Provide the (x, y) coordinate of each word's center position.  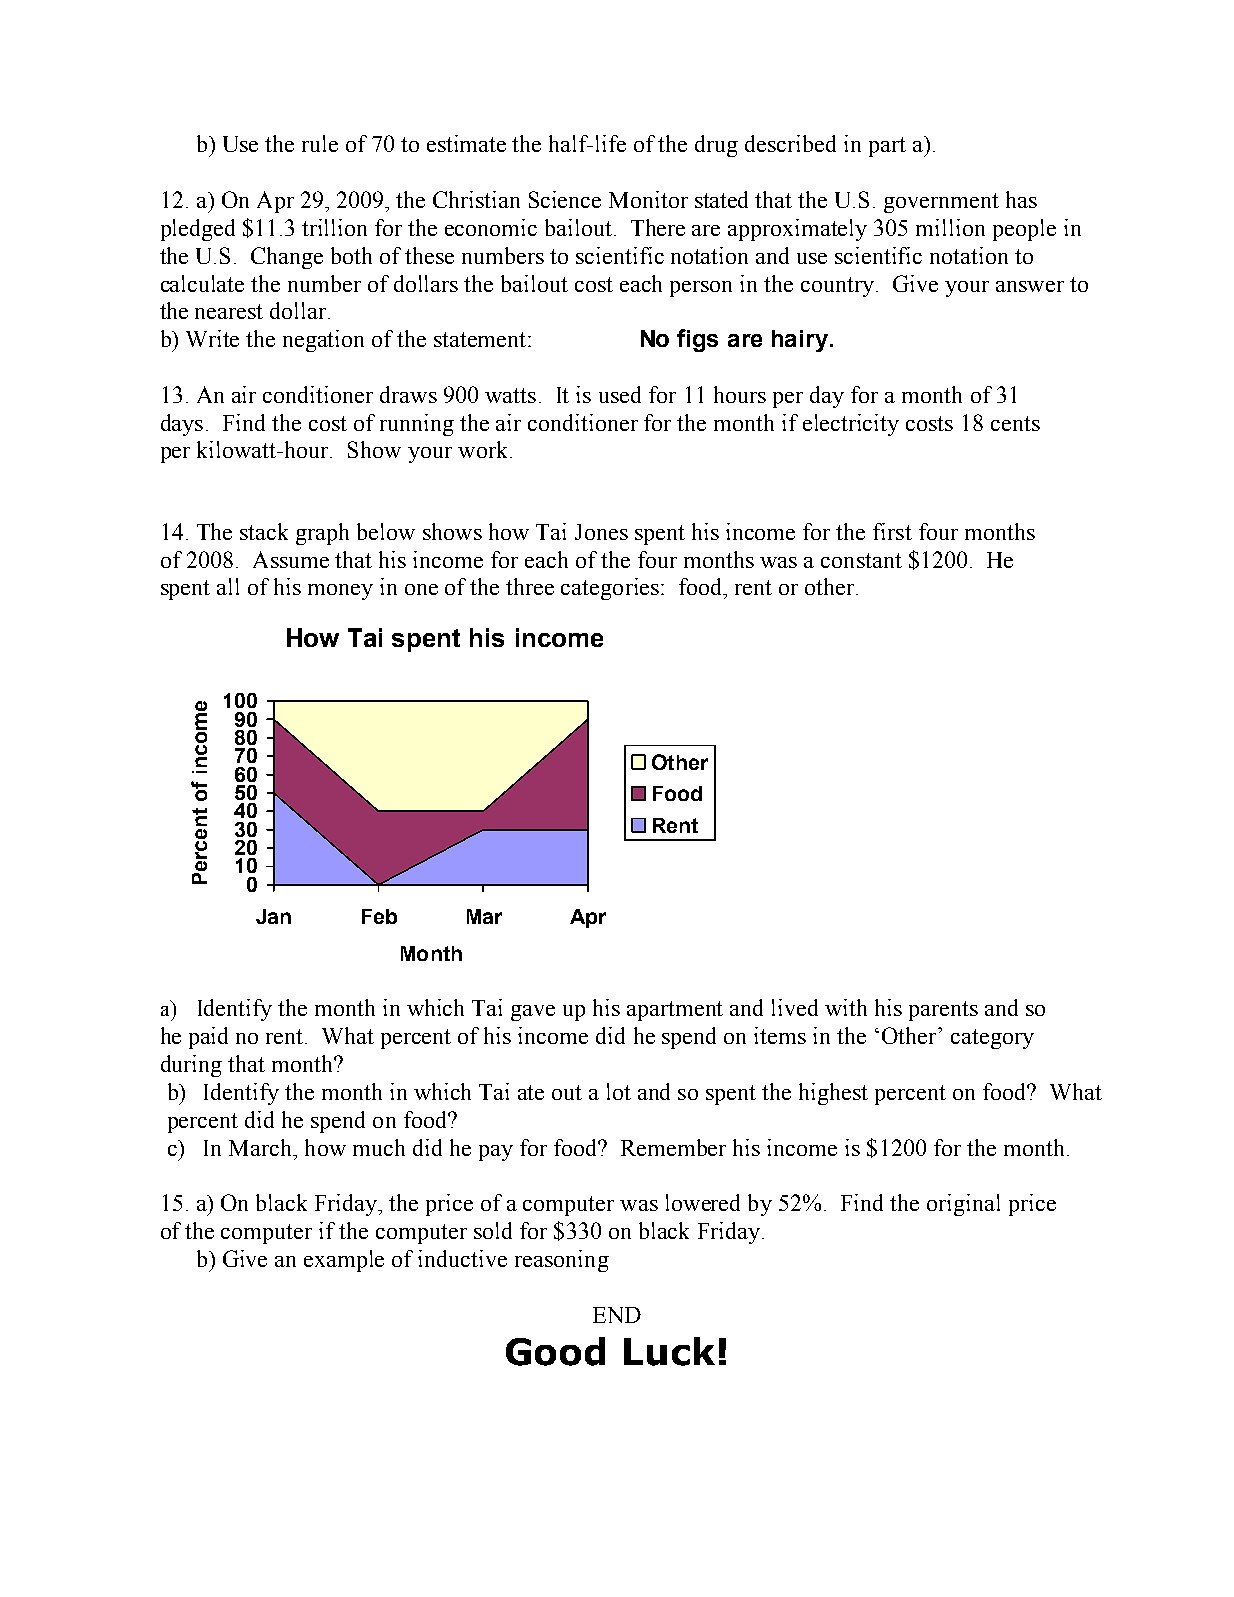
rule (320, 143)
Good (555, 1351)
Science (565, 199)
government (941, 203)
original (963, 1205)
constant (861, 560)
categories (610, 589)
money (340, 592)
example (344, 1261)
